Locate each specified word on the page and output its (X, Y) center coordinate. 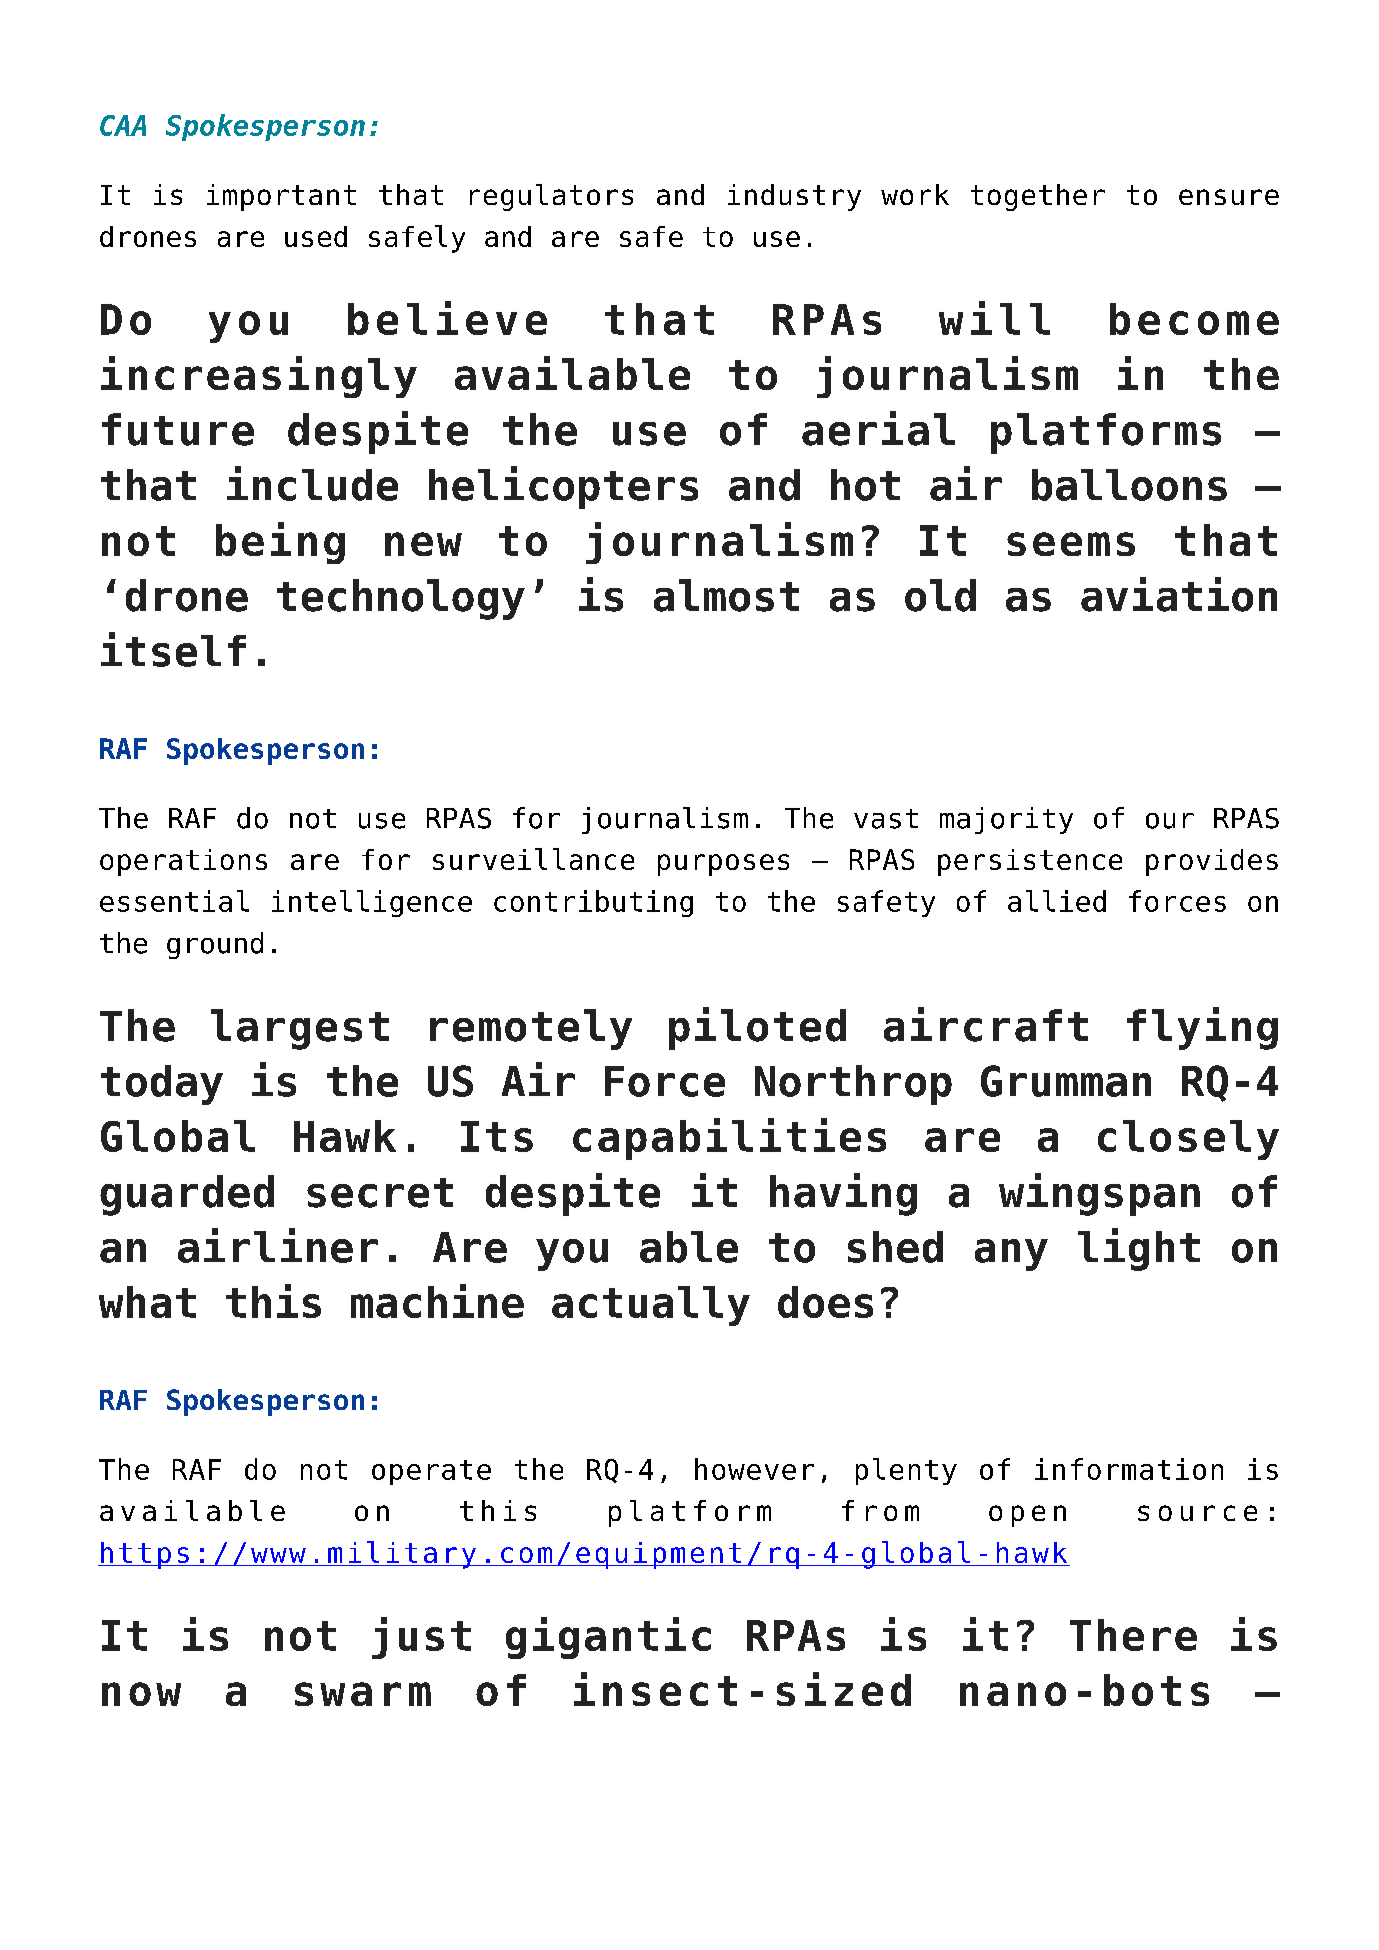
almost (726, 595)
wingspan (1099, 1194)
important (281, 197)
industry (794, 197)
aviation (1179, 594)
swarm (363, 1694)
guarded (187, 1195)
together (1038, 197)
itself (173, 649)
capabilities (729, 1139)
